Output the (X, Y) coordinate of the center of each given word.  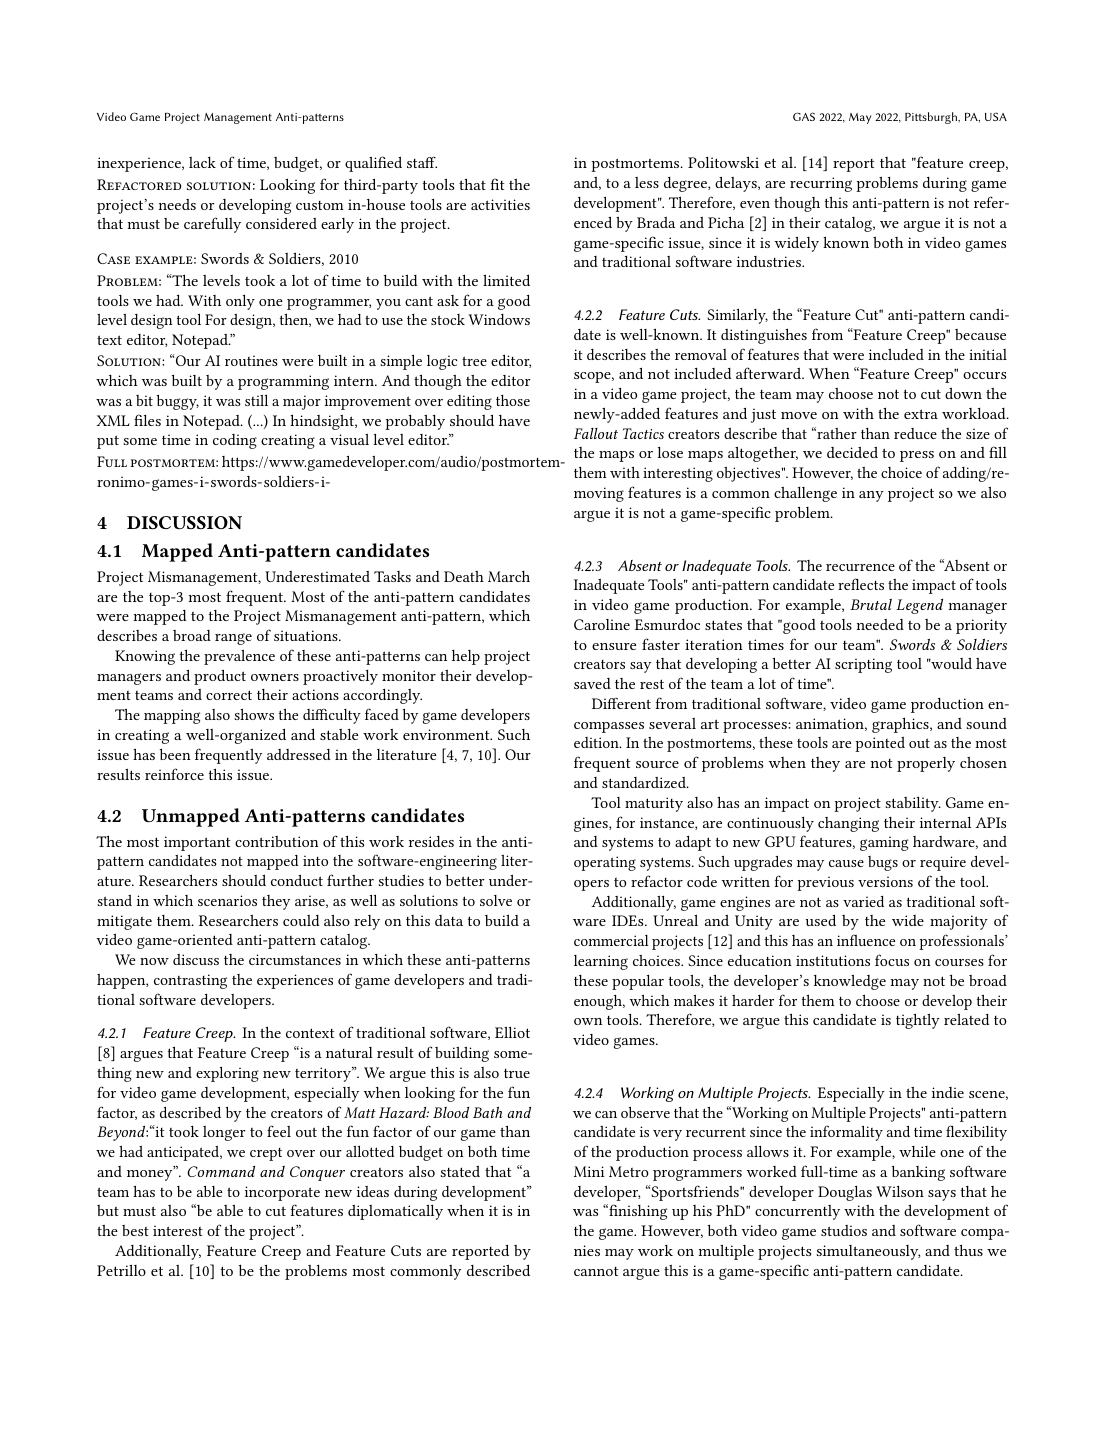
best (135, 1230)
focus (892, 960)
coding (235, 441)
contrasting (190, 981)
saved (592, 683)
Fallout (596, 433)
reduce (915, 433)
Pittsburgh (932, 118)
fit (497, 184)
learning (601, 962)
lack (202, 162)
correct (229, 695)
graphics (901, 725)
